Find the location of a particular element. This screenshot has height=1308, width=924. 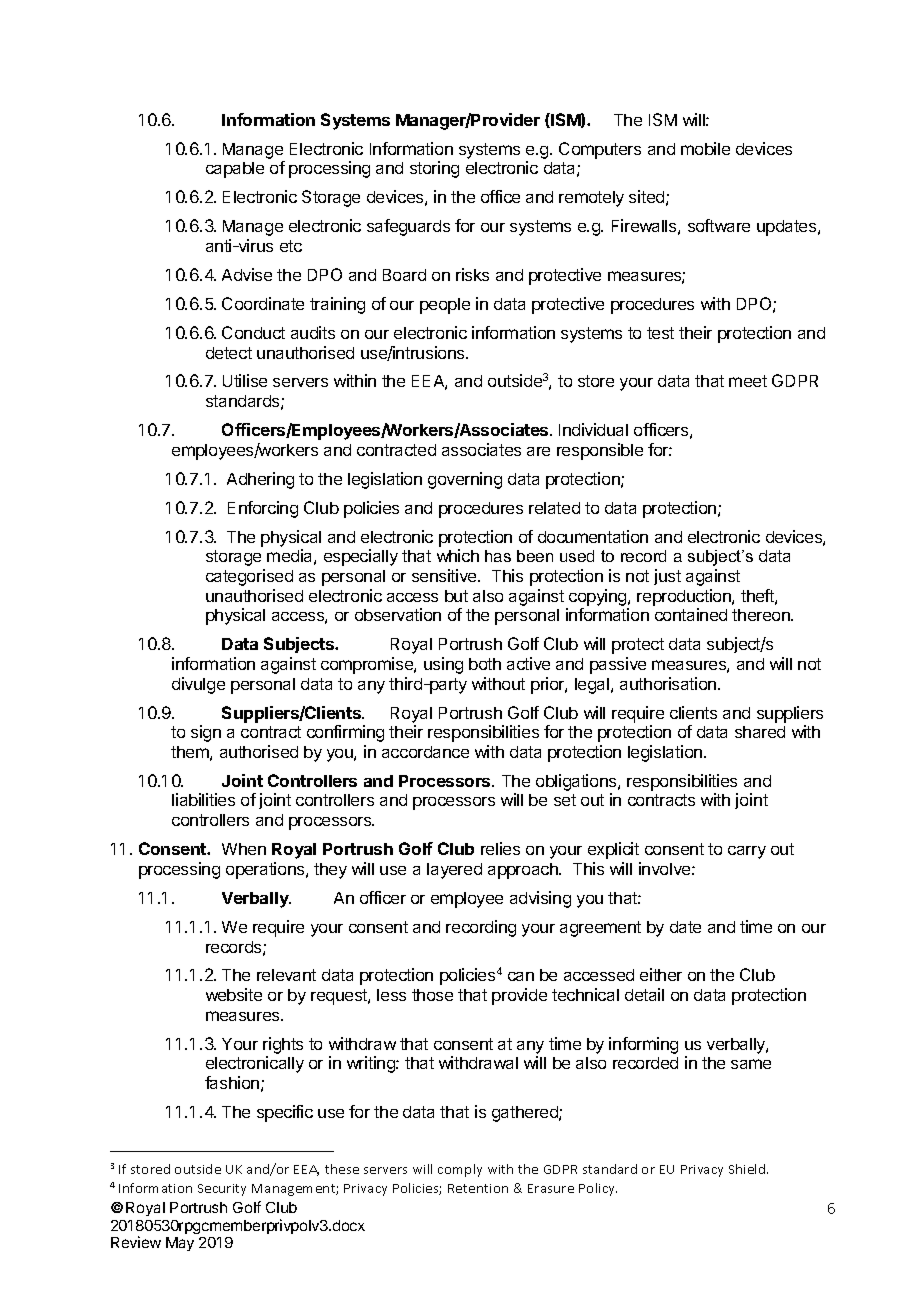

mobile is located at coordinates (705, 148).
